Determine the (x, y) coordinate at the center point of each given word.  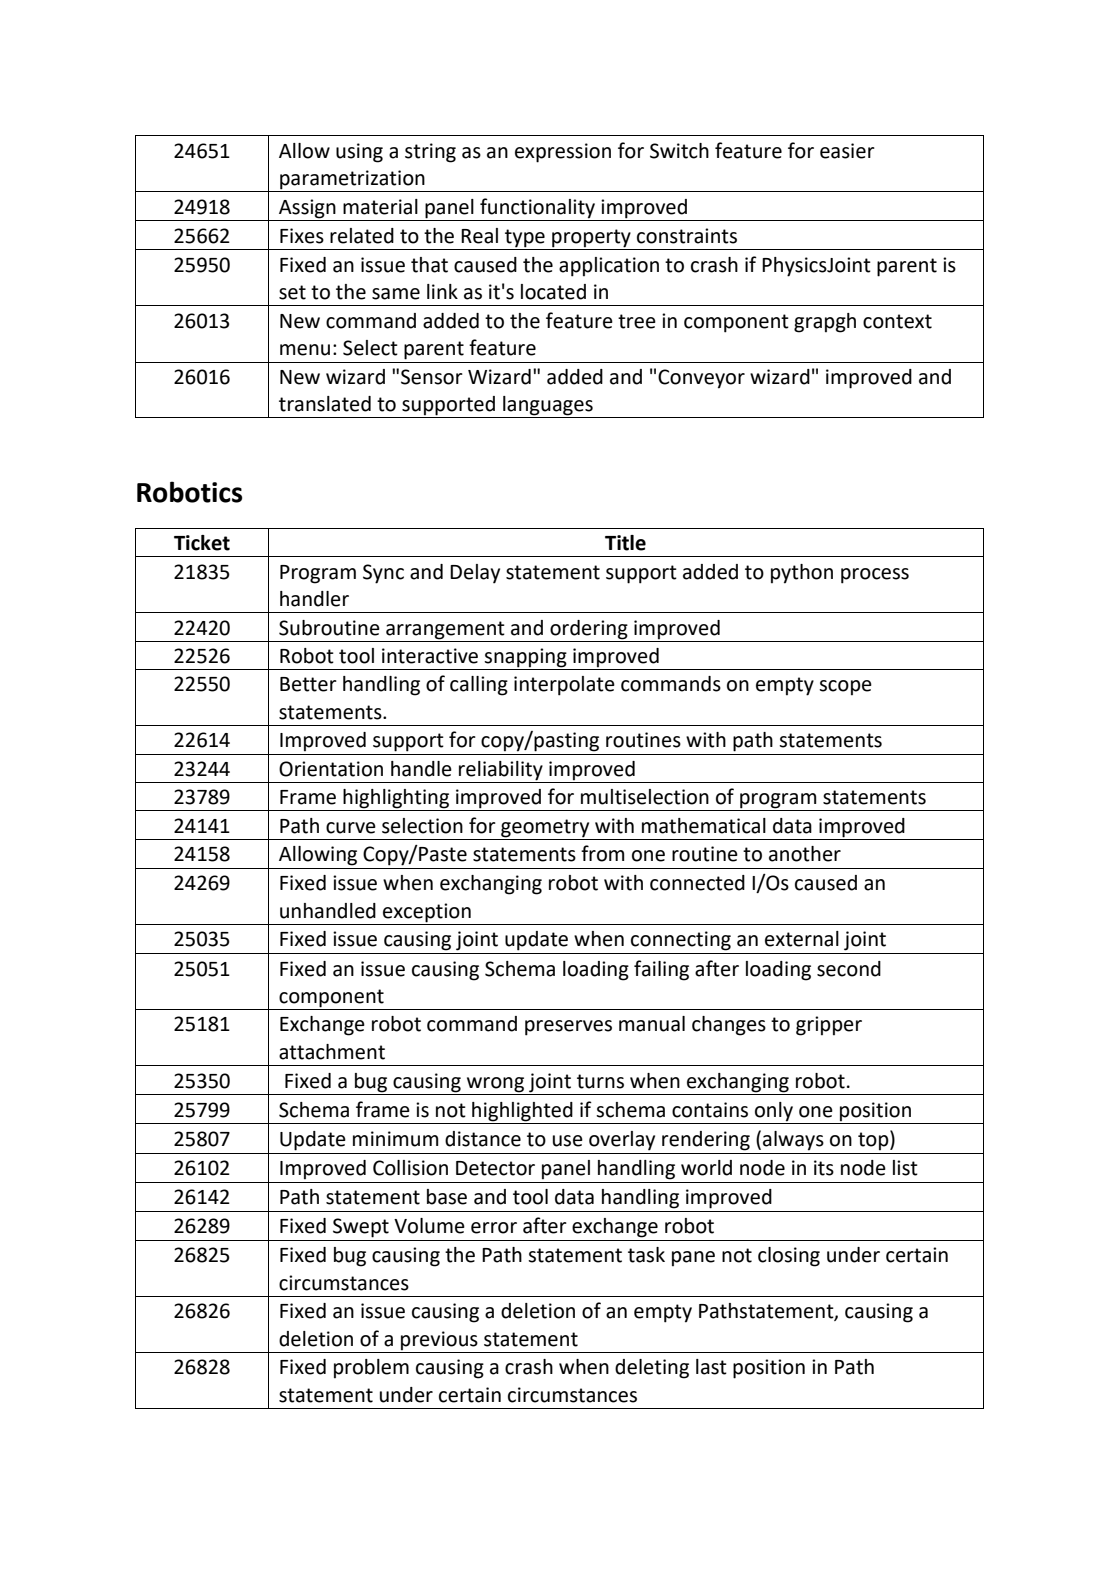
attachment (332, 1052)
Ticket (202, 543)
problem (371, 1369)
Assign (307, 209)
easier (847, 151)
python (802, 574)
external (802, 939)
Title (625, 543)
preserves (568, 1028)
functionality (537, 208)
